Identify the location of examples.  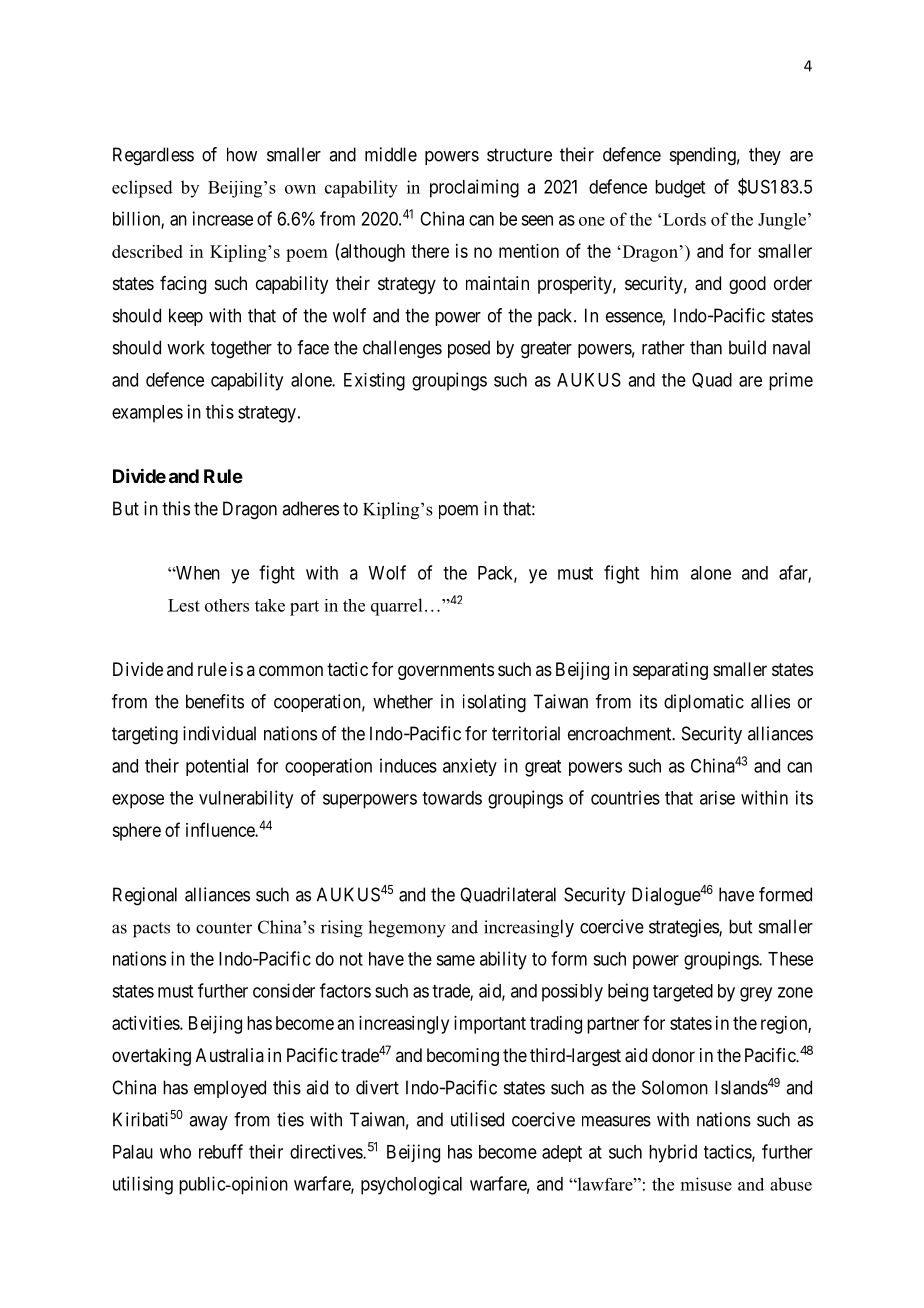
(147, 414).
